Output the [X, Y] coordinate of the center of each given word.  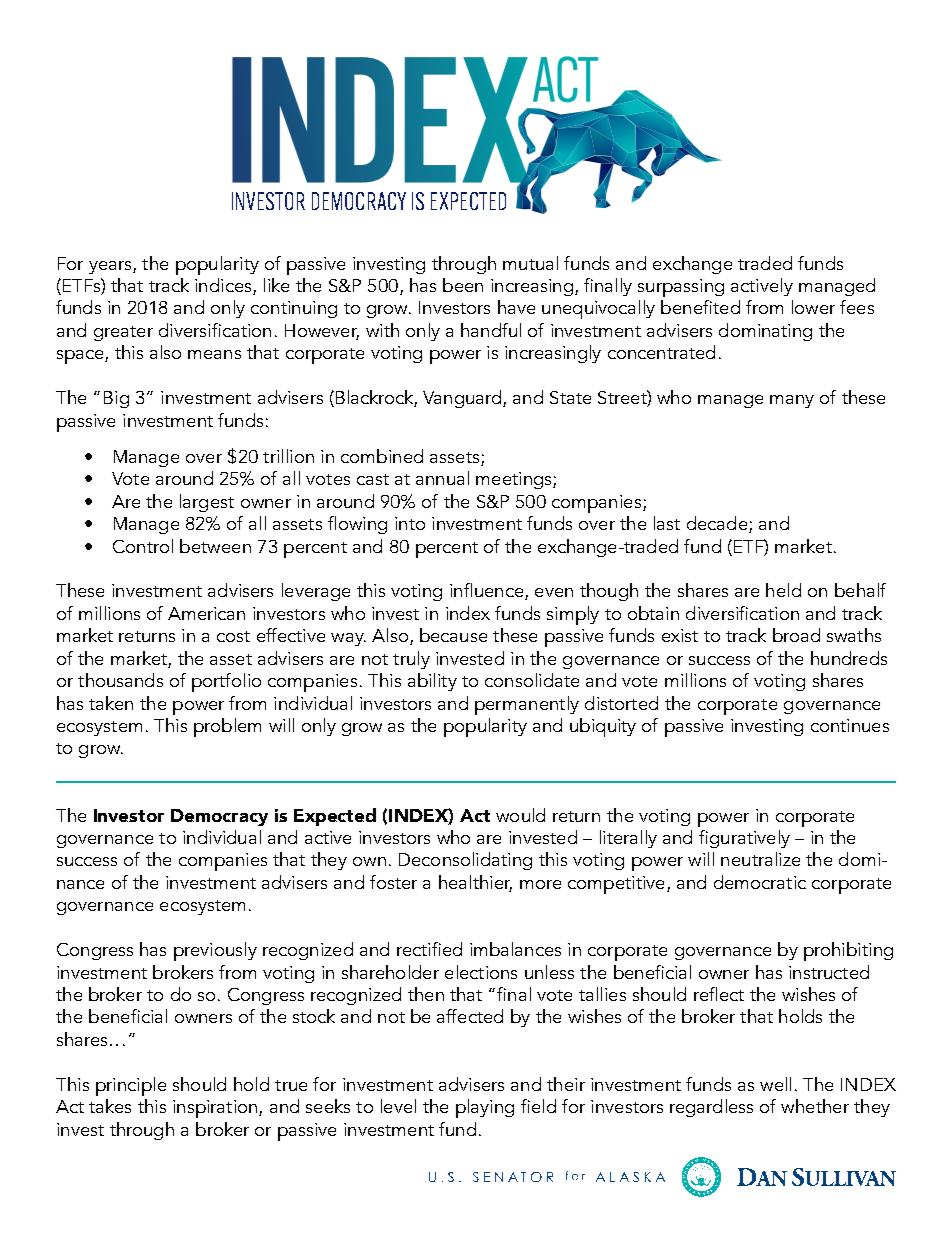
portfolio [226, 682]
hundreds [849, 658]
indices [224, 286]
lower [813, 307]
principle [131, 1086]
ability [432, 682]
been [463, 285]
